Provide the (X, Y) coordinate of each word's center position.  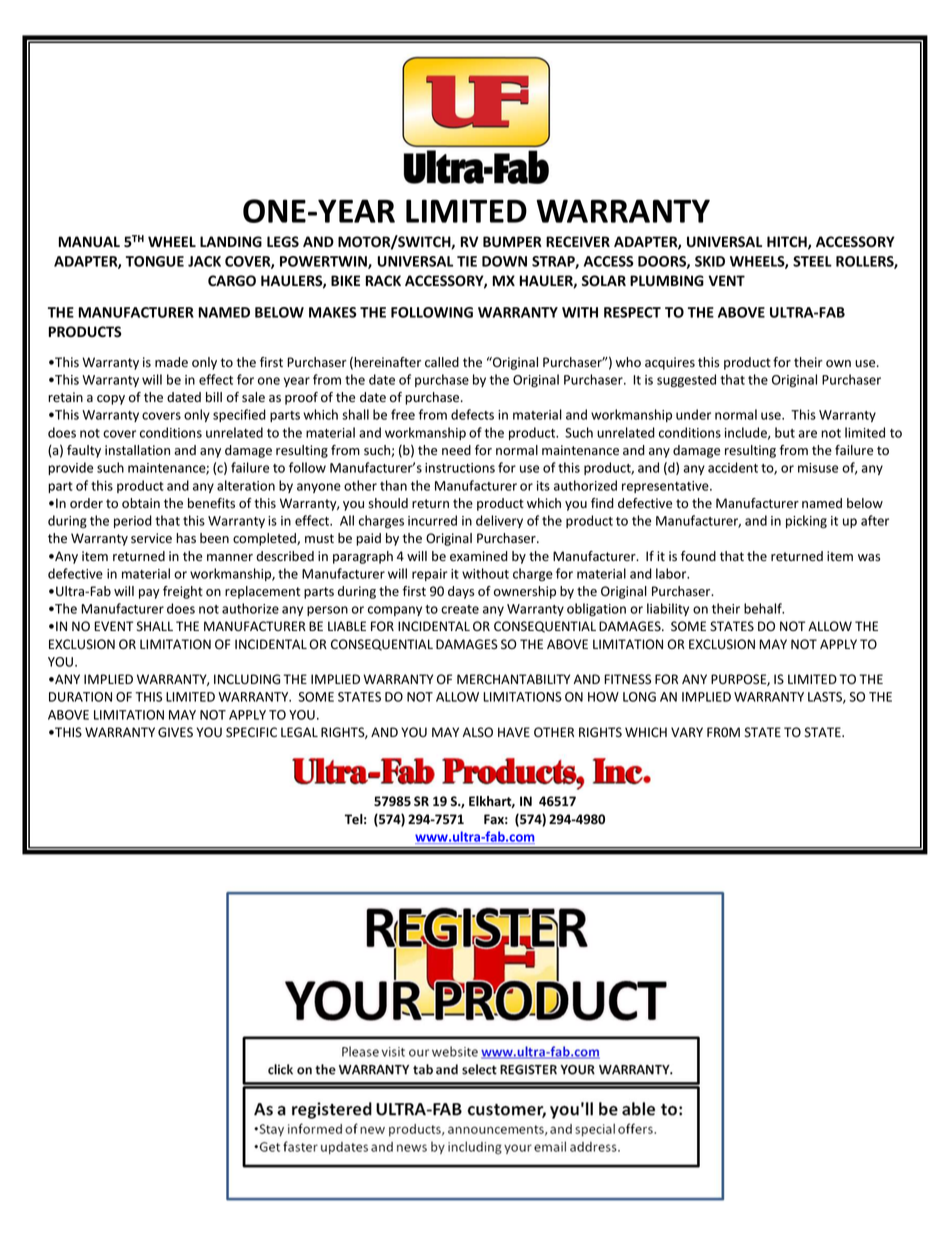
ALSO (478, 732)
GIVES (175, 732)
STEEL (812, 261)
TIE (467, 261)
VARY (687, 732)
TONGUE (155, 261)
